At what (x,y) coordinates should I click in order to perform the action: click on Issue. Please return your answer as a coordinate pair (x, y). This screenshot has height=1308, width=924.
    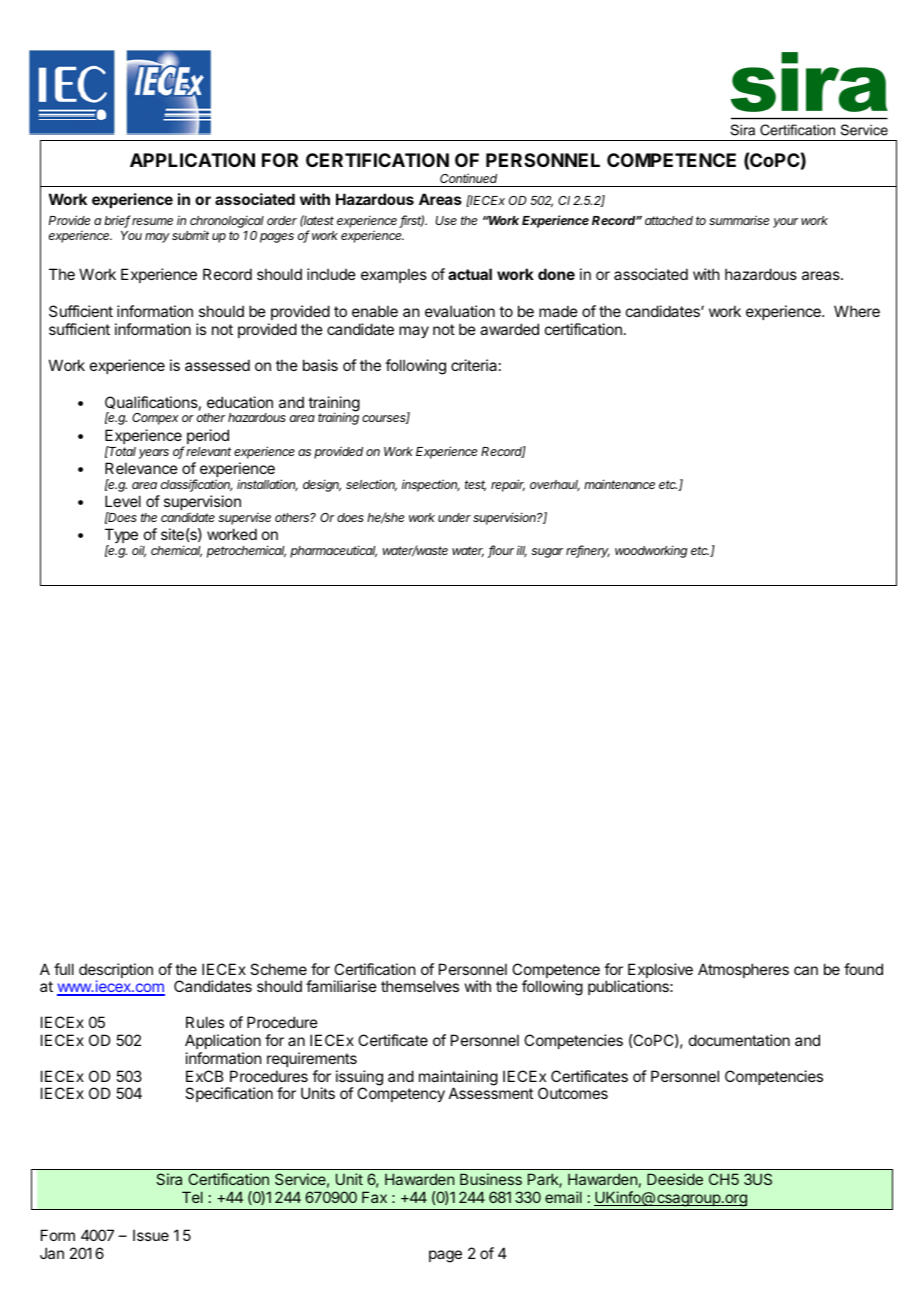
    Looking at the image, I should click on (151, 1235).
